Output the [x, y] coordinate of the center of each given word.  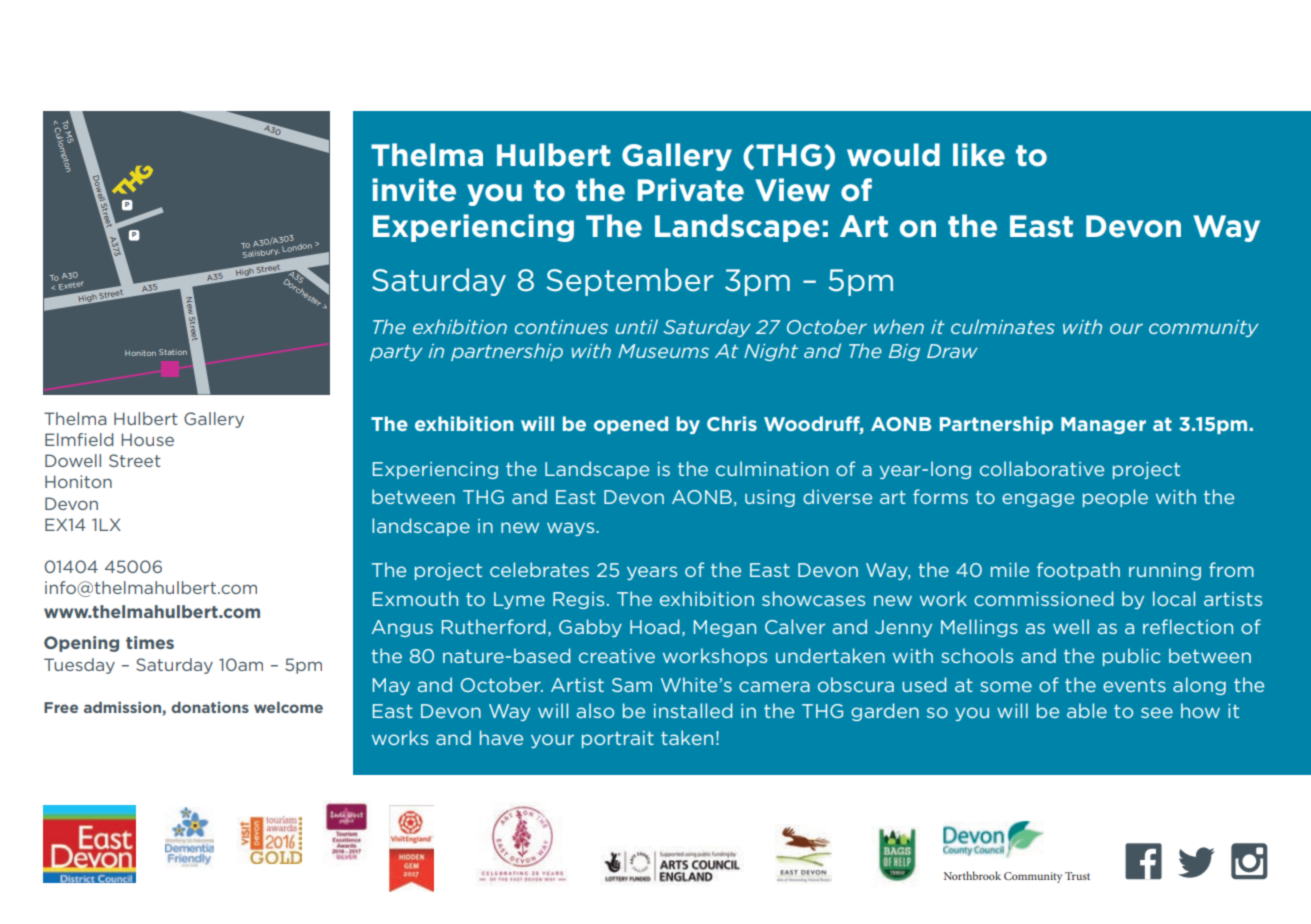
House [147, 439]
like [979, 155]
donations [210, 707]
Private [690, 190]
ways [572, 529]
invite [414, 190]
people [1115, 498]
